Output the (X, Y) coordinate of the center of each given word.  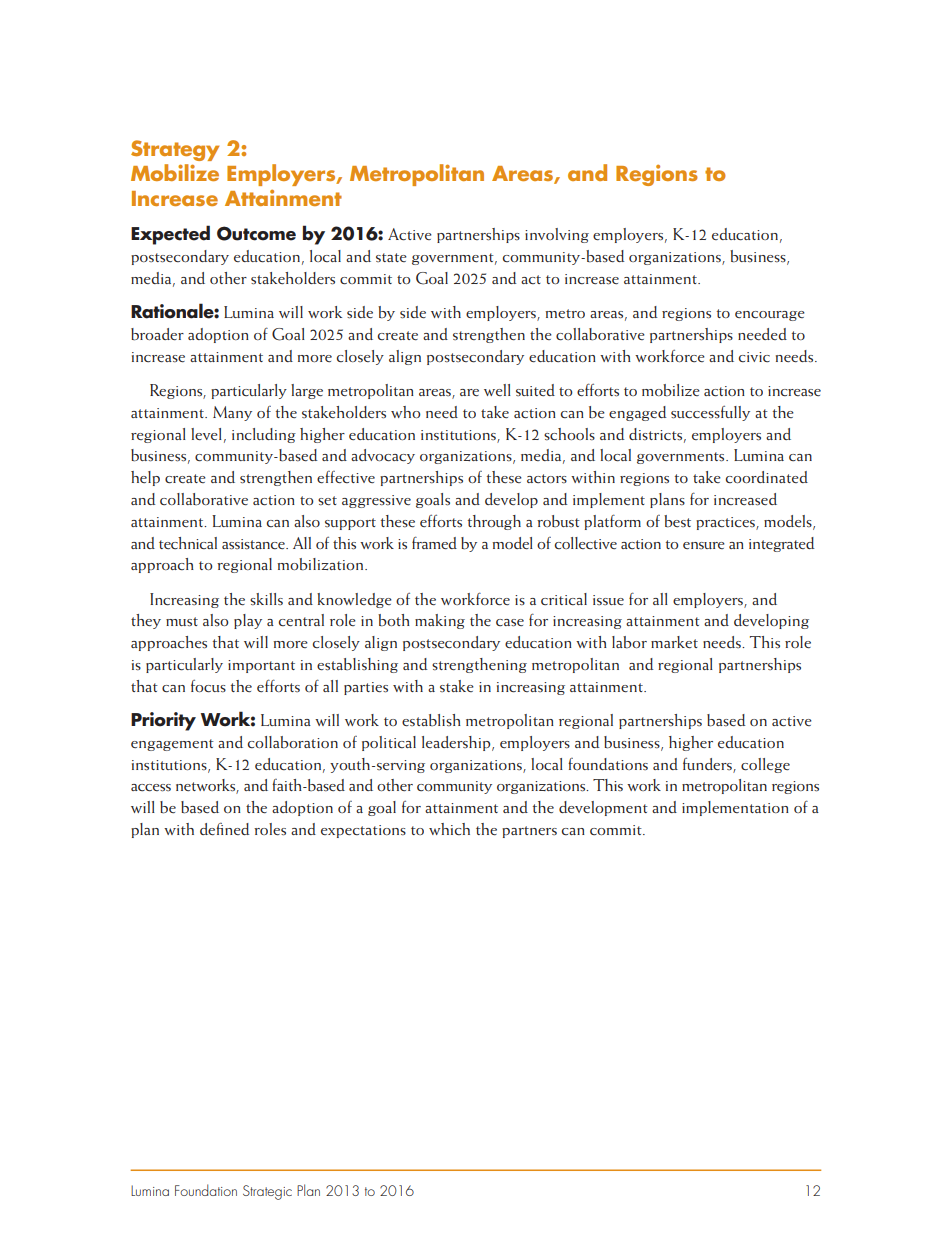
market (674, 642)
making (440, 621)
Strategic (267, 1192)
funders (708, 765)
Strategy (175, 150)
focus (208, 686)
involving (557, 235)
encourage (770, 316)
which (449, 829)
